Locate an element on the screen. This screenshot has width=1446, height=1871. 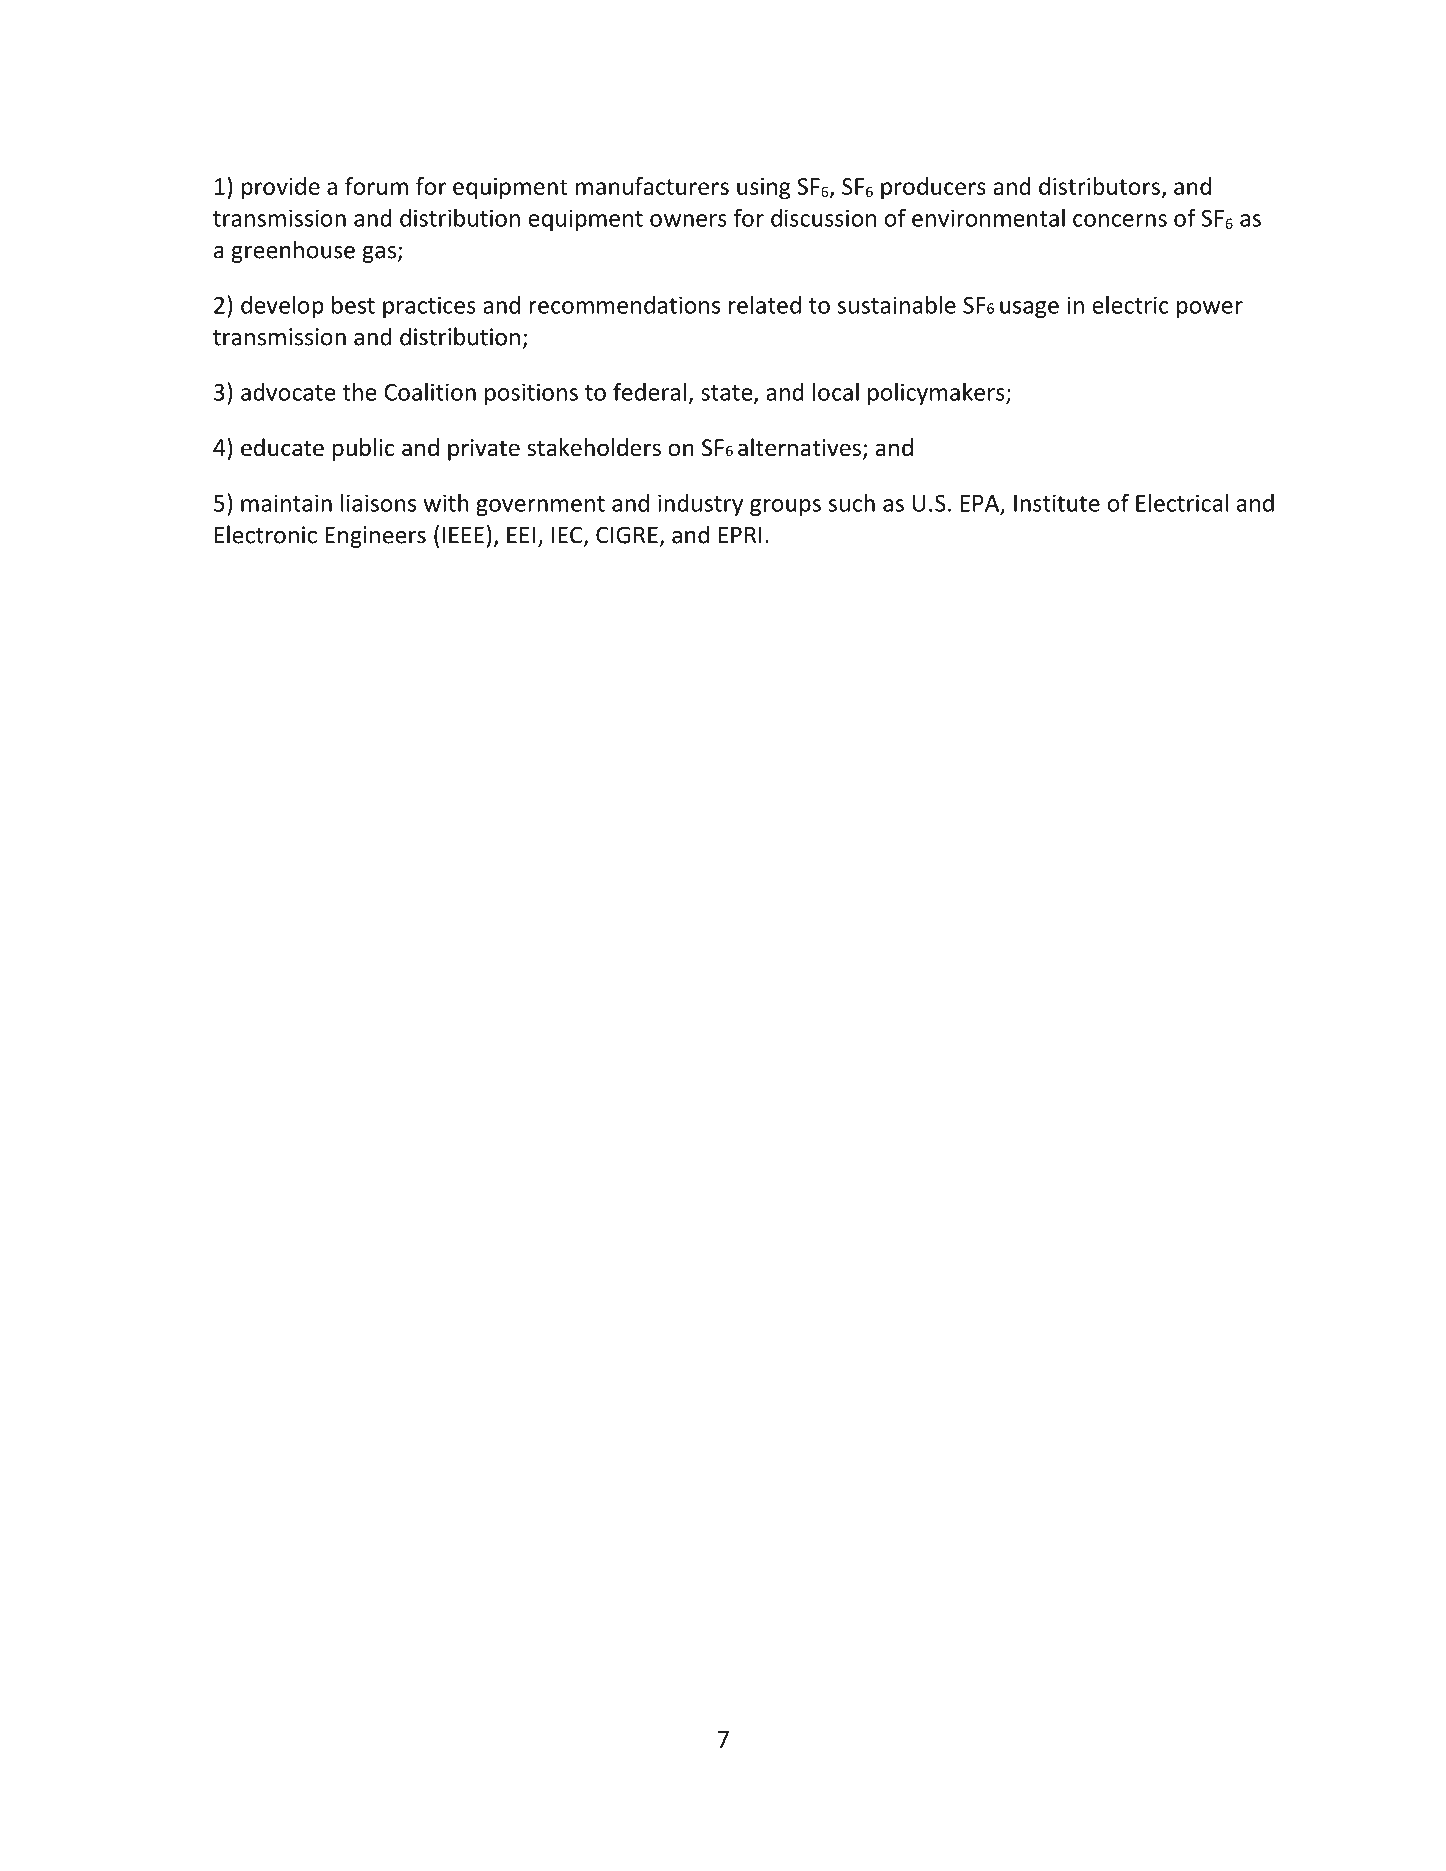
related is located at coordinates (765, 305).
